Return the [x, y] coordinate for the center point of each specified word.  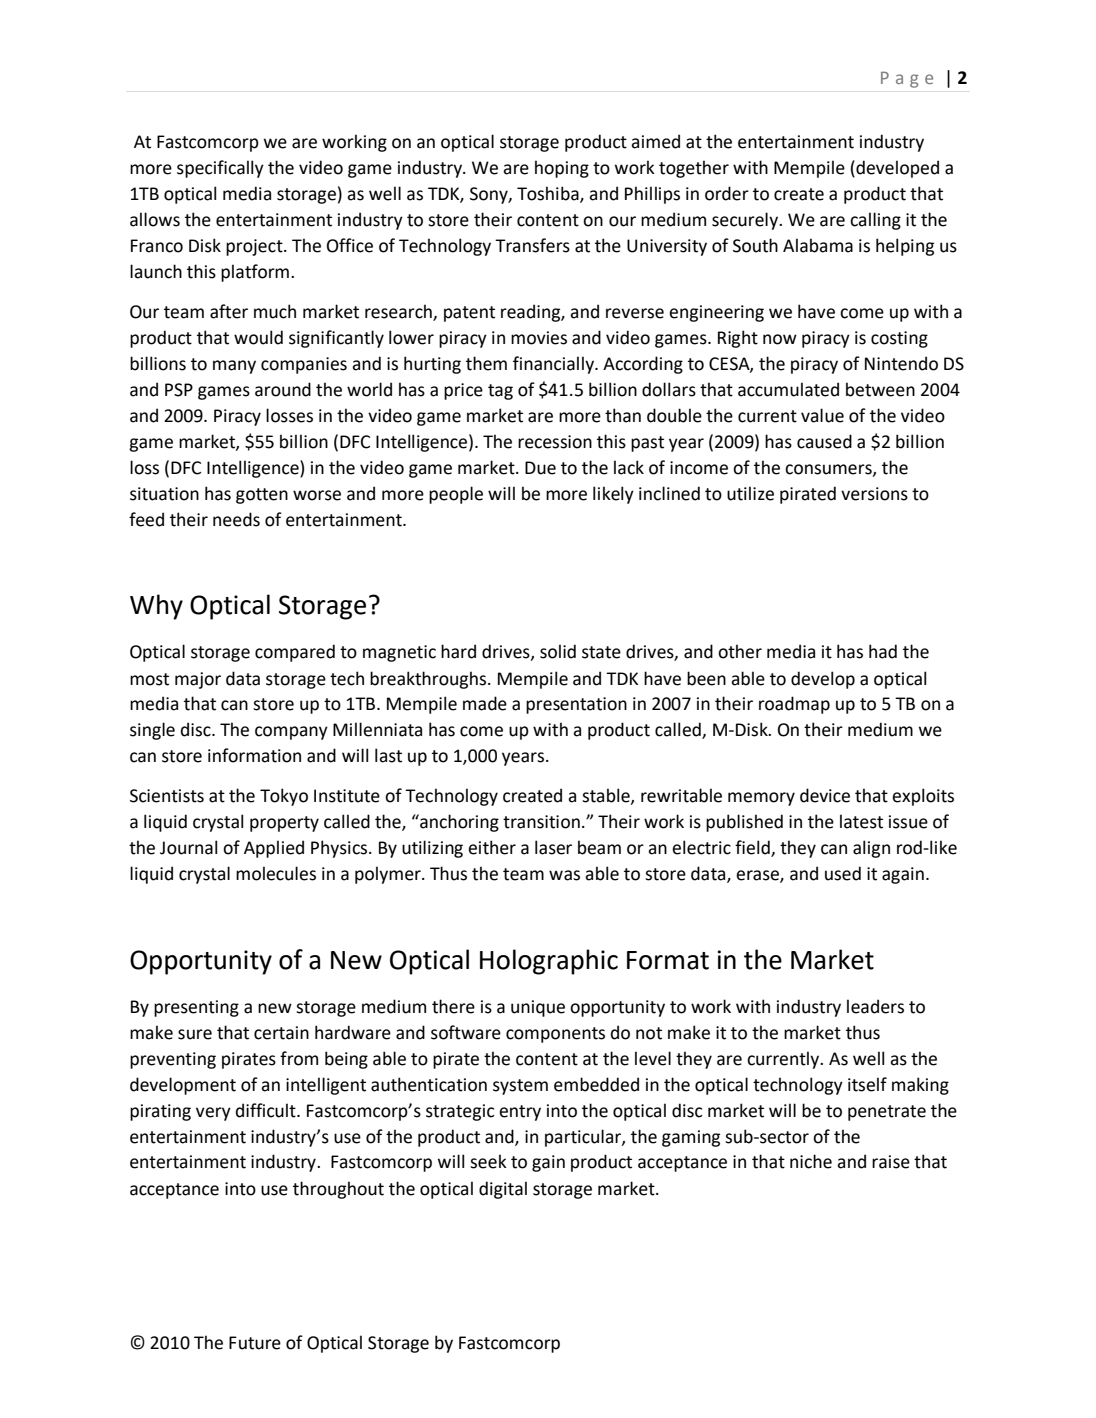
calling [875, 221]
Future [255, 1343]
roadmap [794, 705]
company [291, 733]
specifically [220, 169]
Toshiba [549, 194]
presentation [576, 705]
